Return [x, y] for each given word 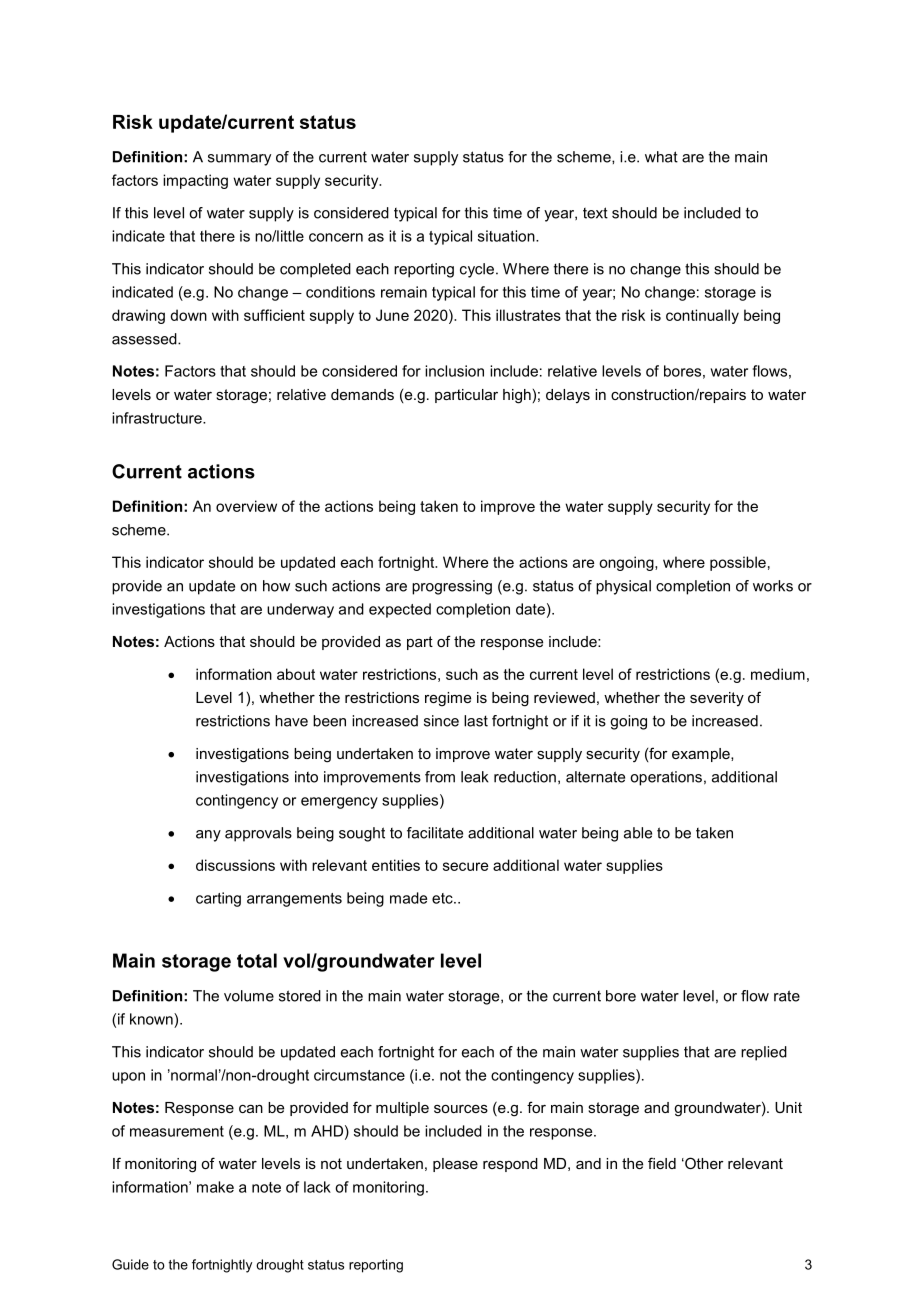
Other [703, 1163]
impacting [195, 181]
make [215, 1187]
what [661, 157]
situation [507, 236]
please [455, 1165]
